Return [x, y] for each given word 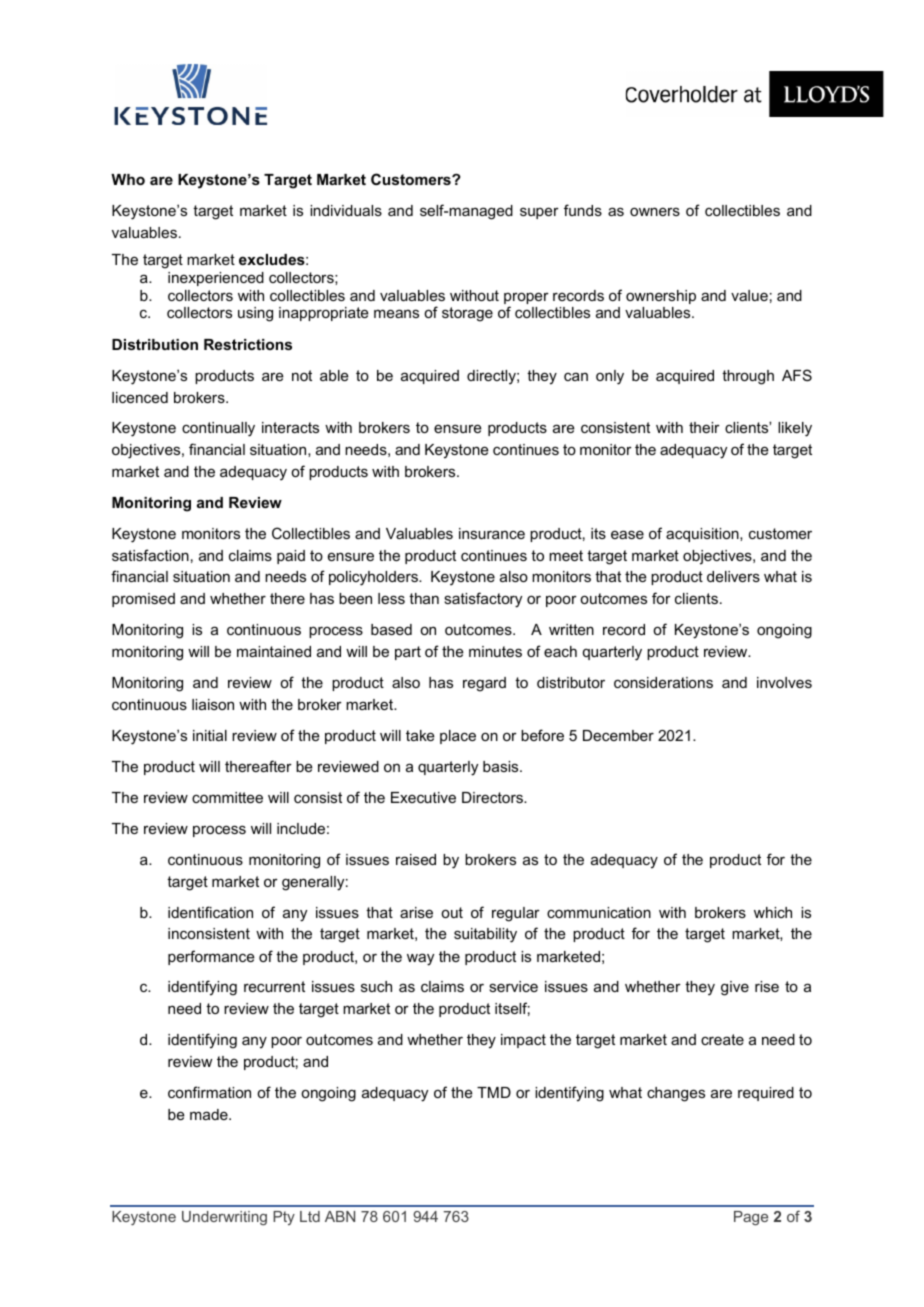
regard [484, 684]
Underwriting [224, 1218]
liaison [213, 704]
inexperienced [216, 279]
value [749, 295]
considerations [663, 682]
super [539, 213]
